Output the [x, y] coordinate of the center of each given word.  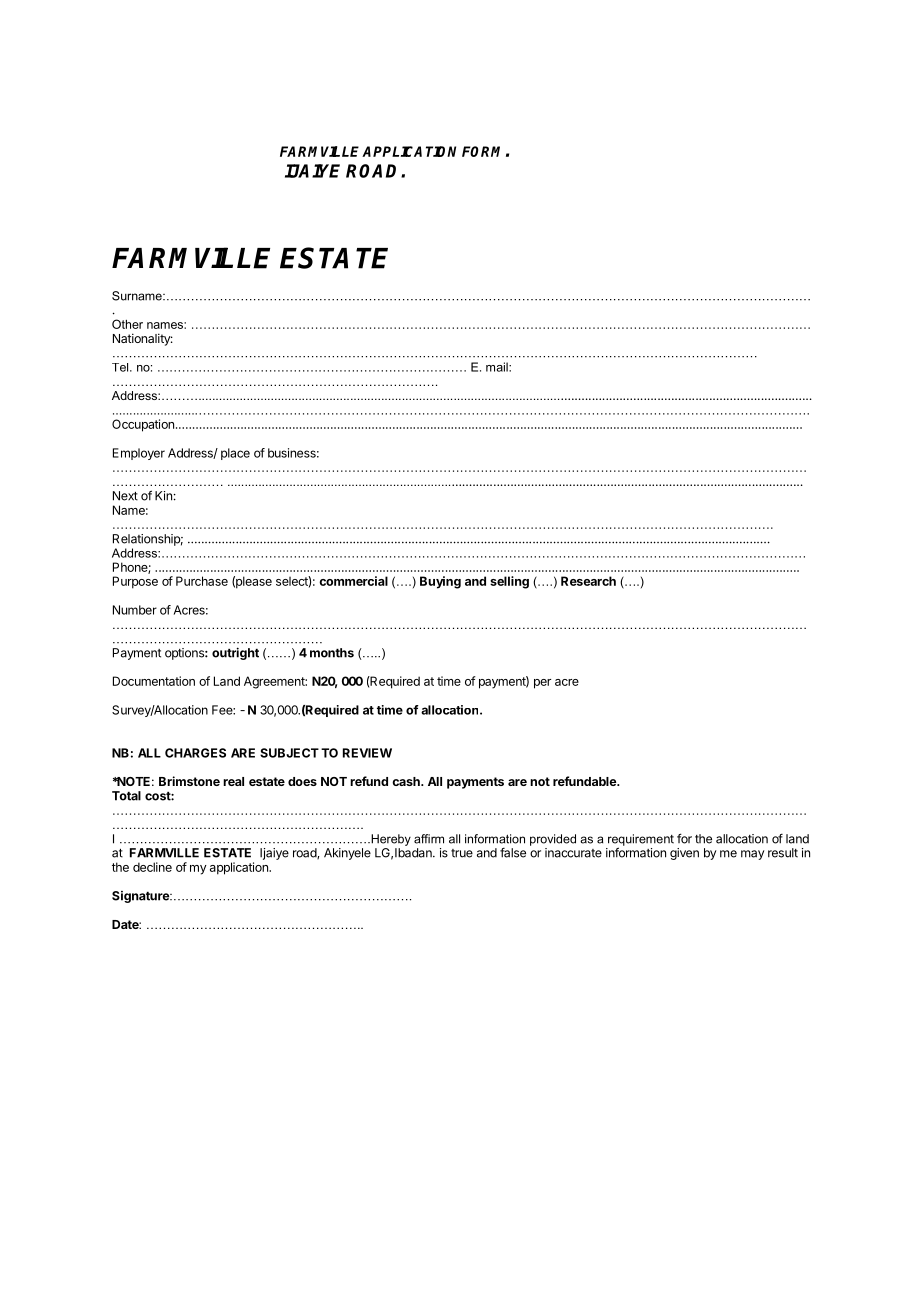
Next [125, 496]
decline [152, 867]
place [235, 454]
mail [498, 367]
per [542, 684]
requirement [641, 841]
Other [127, 324]
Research [588, 581]
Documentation [154, 681]
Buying [440, 582]
